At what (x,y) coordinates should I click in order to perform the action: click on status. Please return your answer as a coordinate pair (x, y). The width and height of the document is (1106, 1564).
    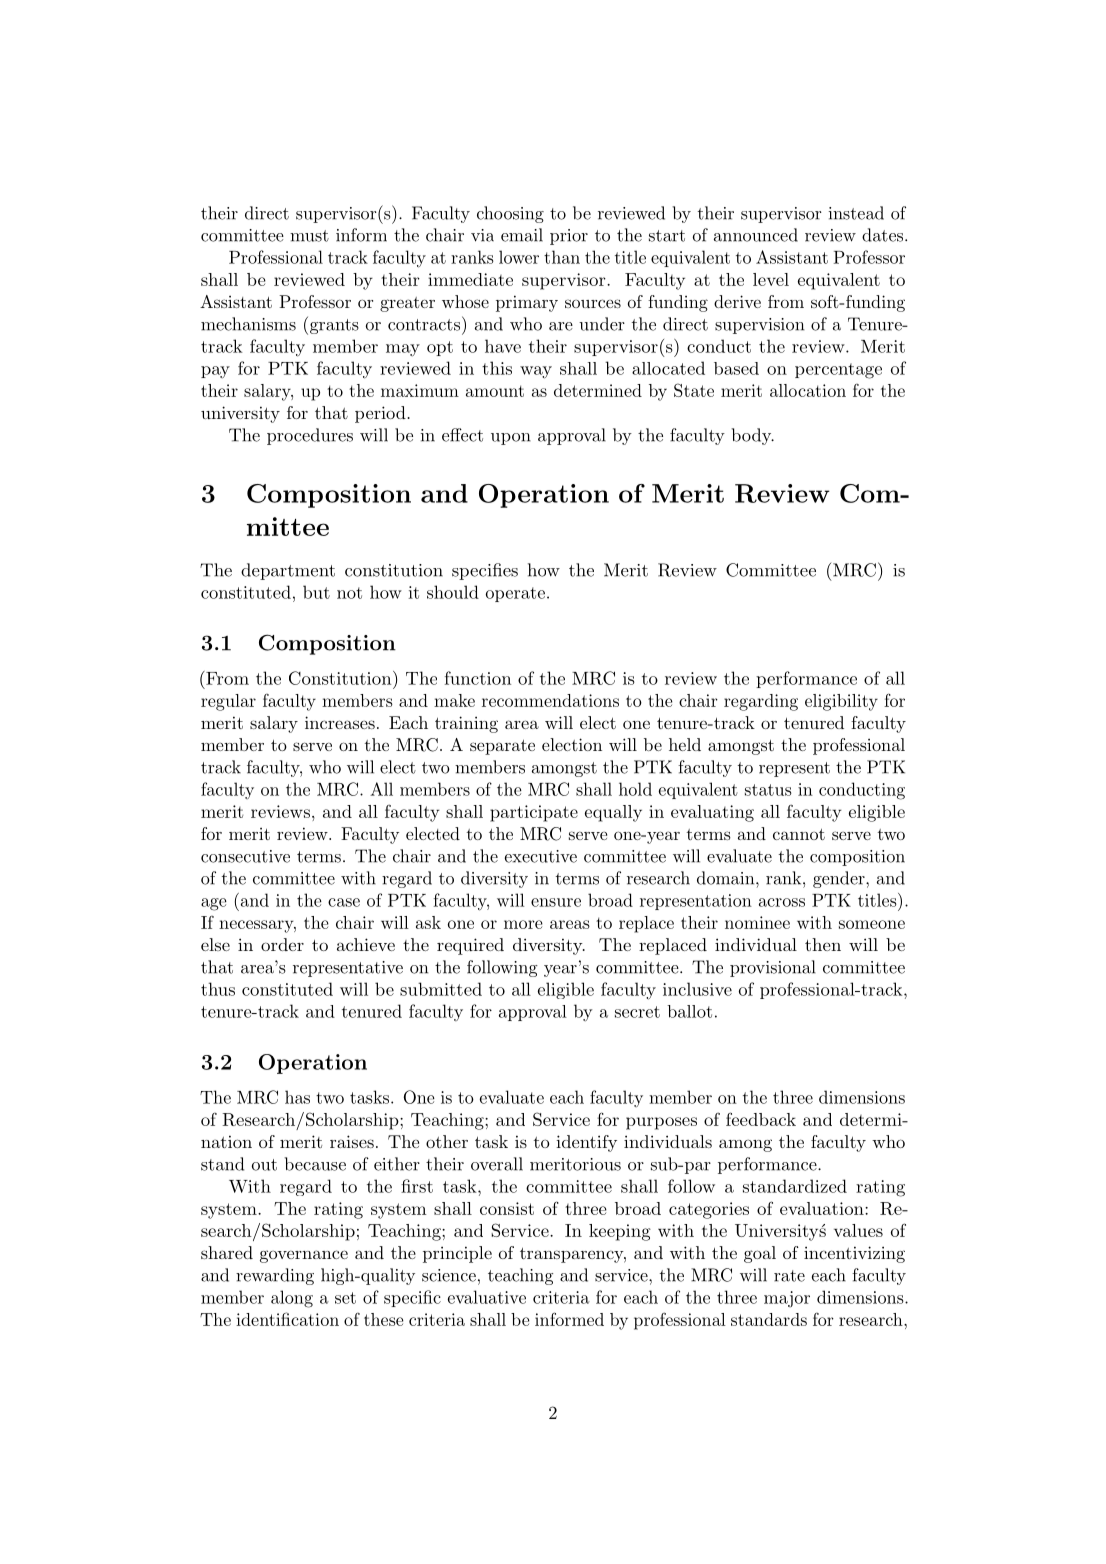
    Looking at the image, I should click on (768, 790).
